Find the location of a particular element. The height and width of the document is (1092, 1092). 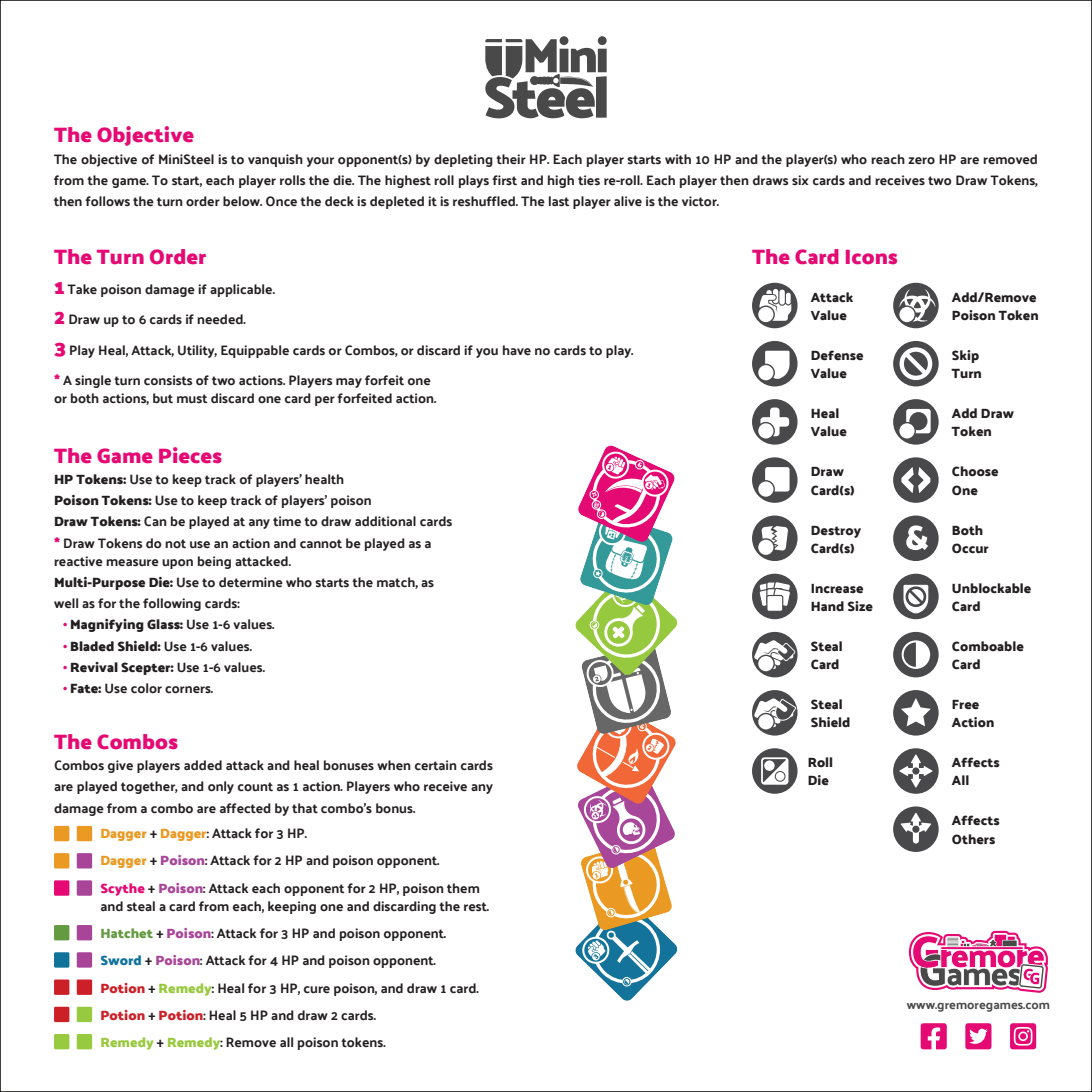

Defense is located at coordinates (837, 355).
